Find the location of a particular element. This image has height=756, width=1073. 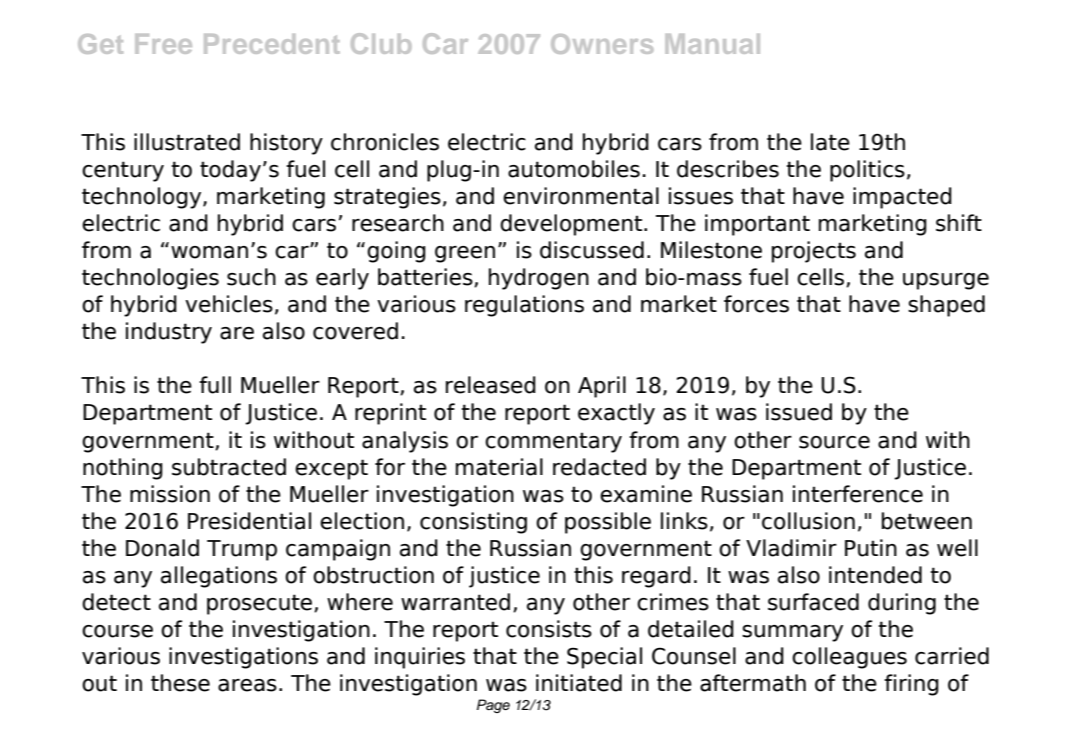

Free is located at coordinates (163, 44).
